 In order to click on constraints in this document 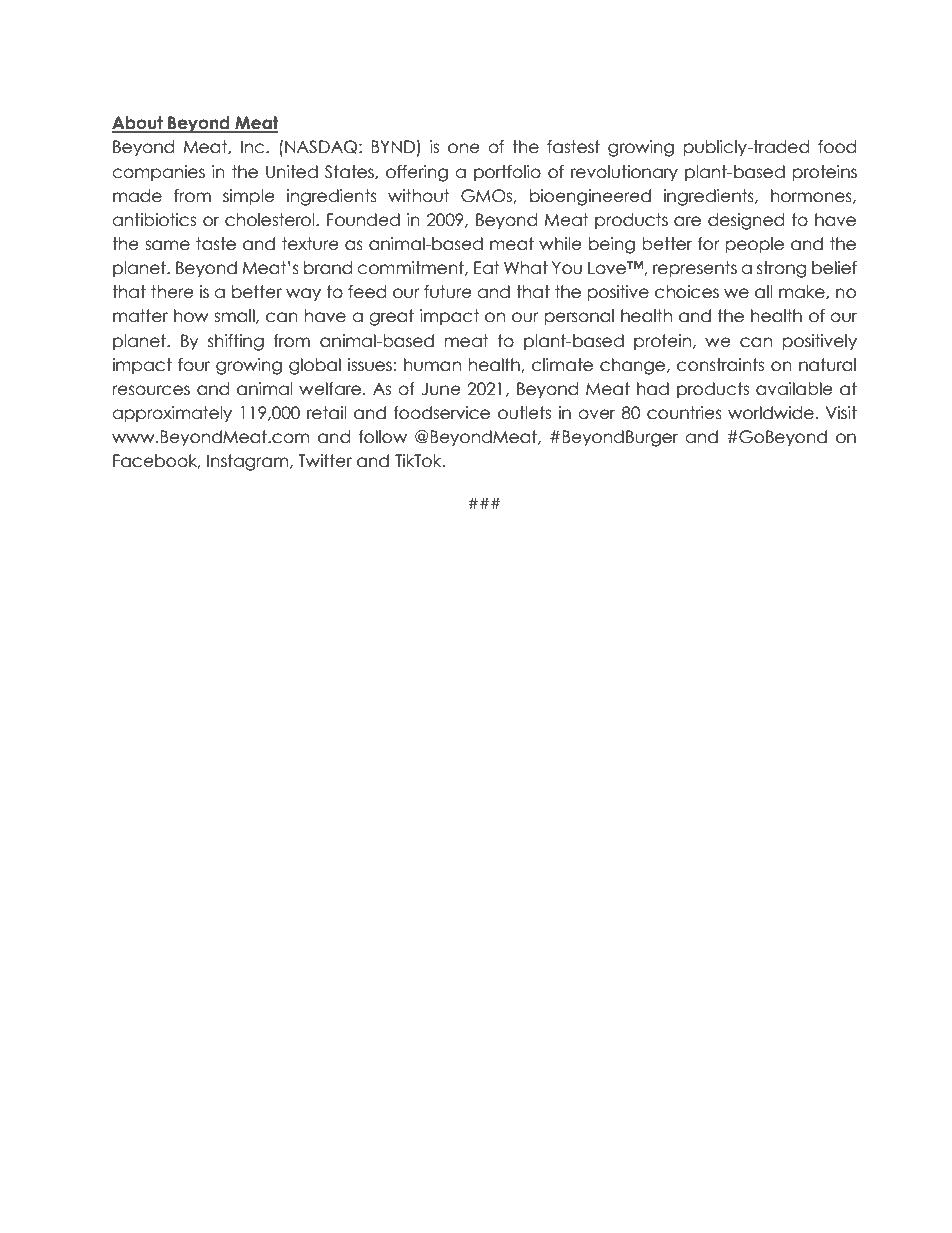, I will do `click(720, 365)`.
